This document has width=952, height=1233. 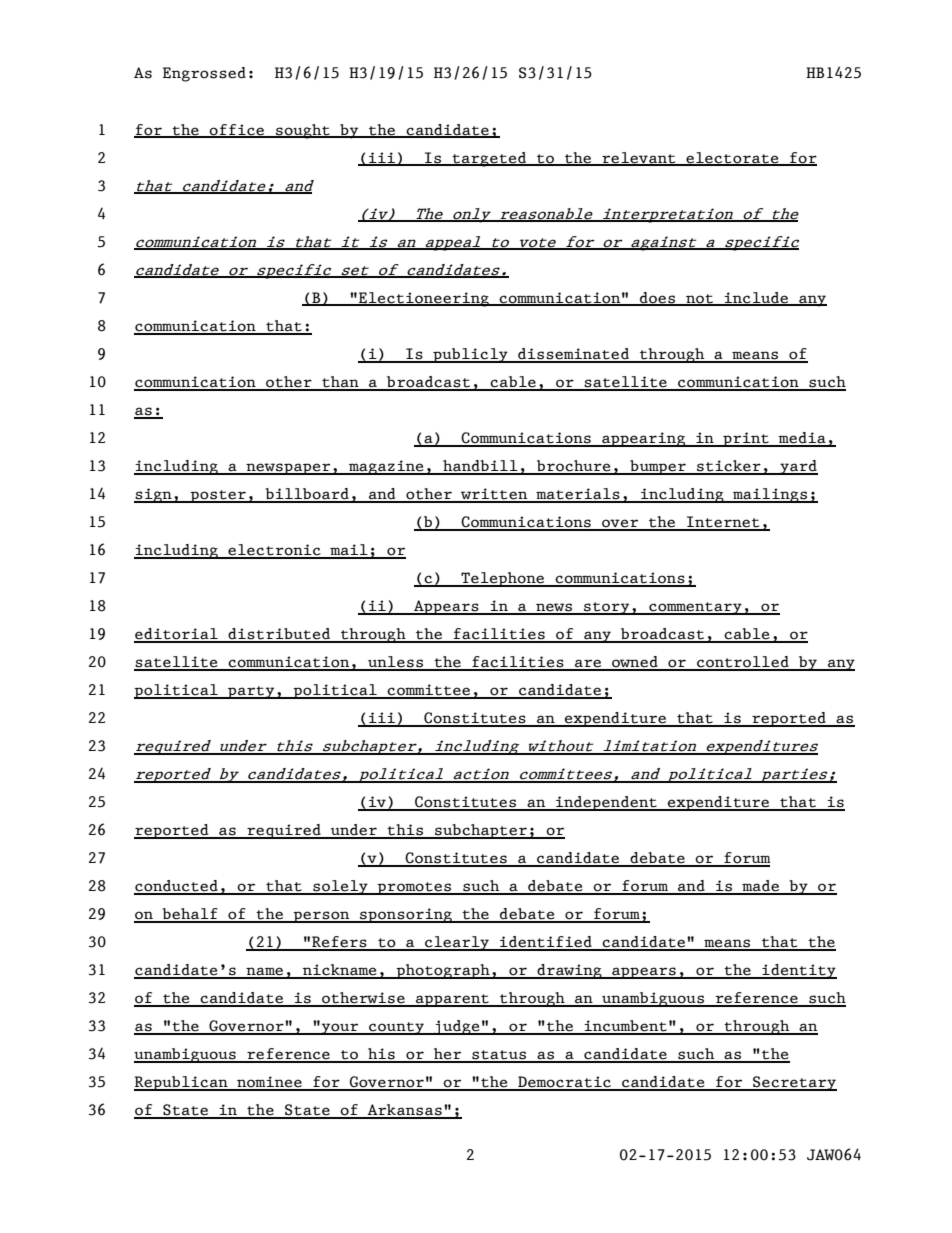 I want to click on electorate, so click(x=732, y=158).
